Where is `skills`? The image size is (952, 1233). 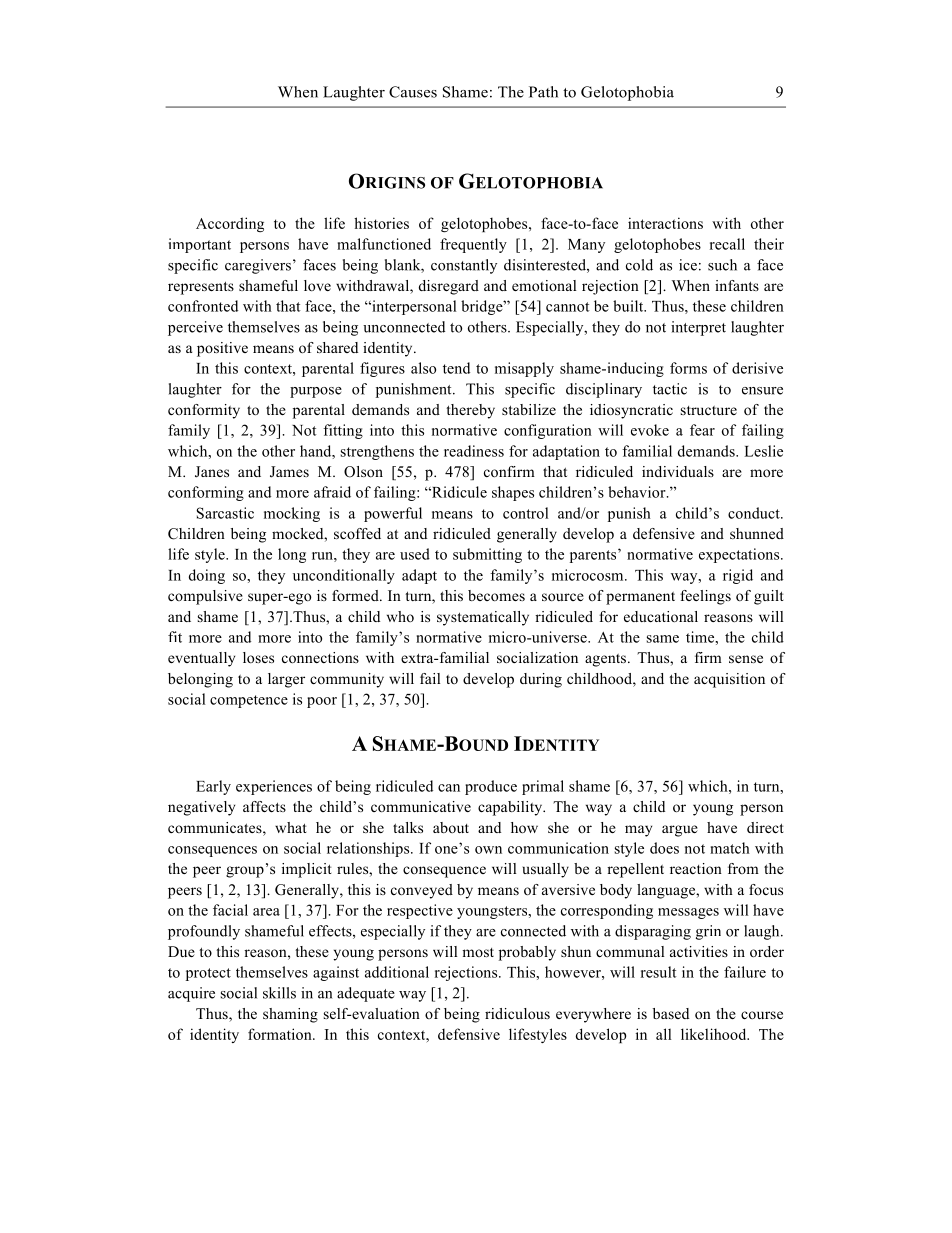 skills is located at coordinates (279, 993).
